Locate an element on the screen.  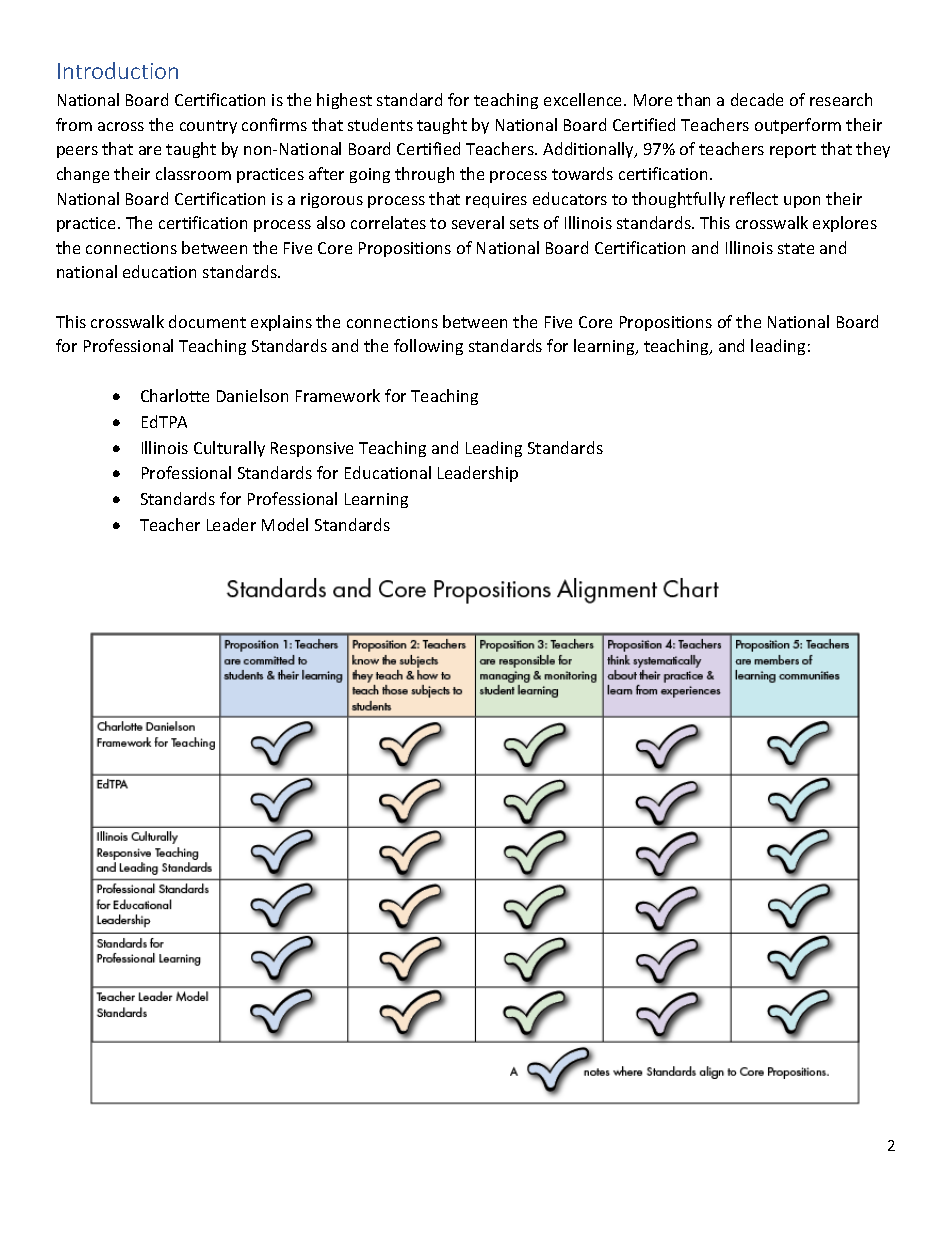
Model is located at coordinates (285, 524).
